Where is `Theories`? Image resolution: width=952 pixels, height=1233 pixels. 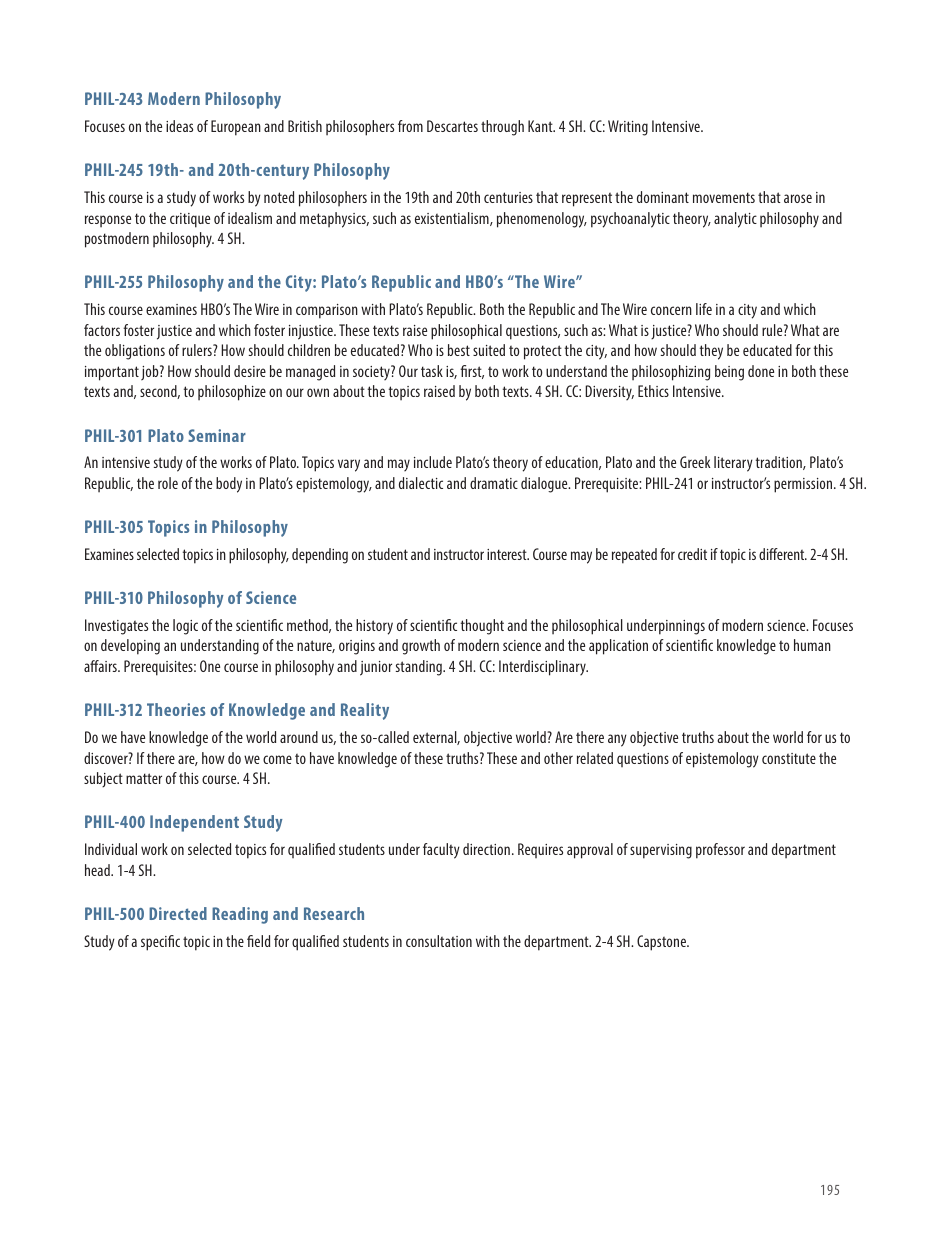 Theories is located at coordinates (176, 709).
